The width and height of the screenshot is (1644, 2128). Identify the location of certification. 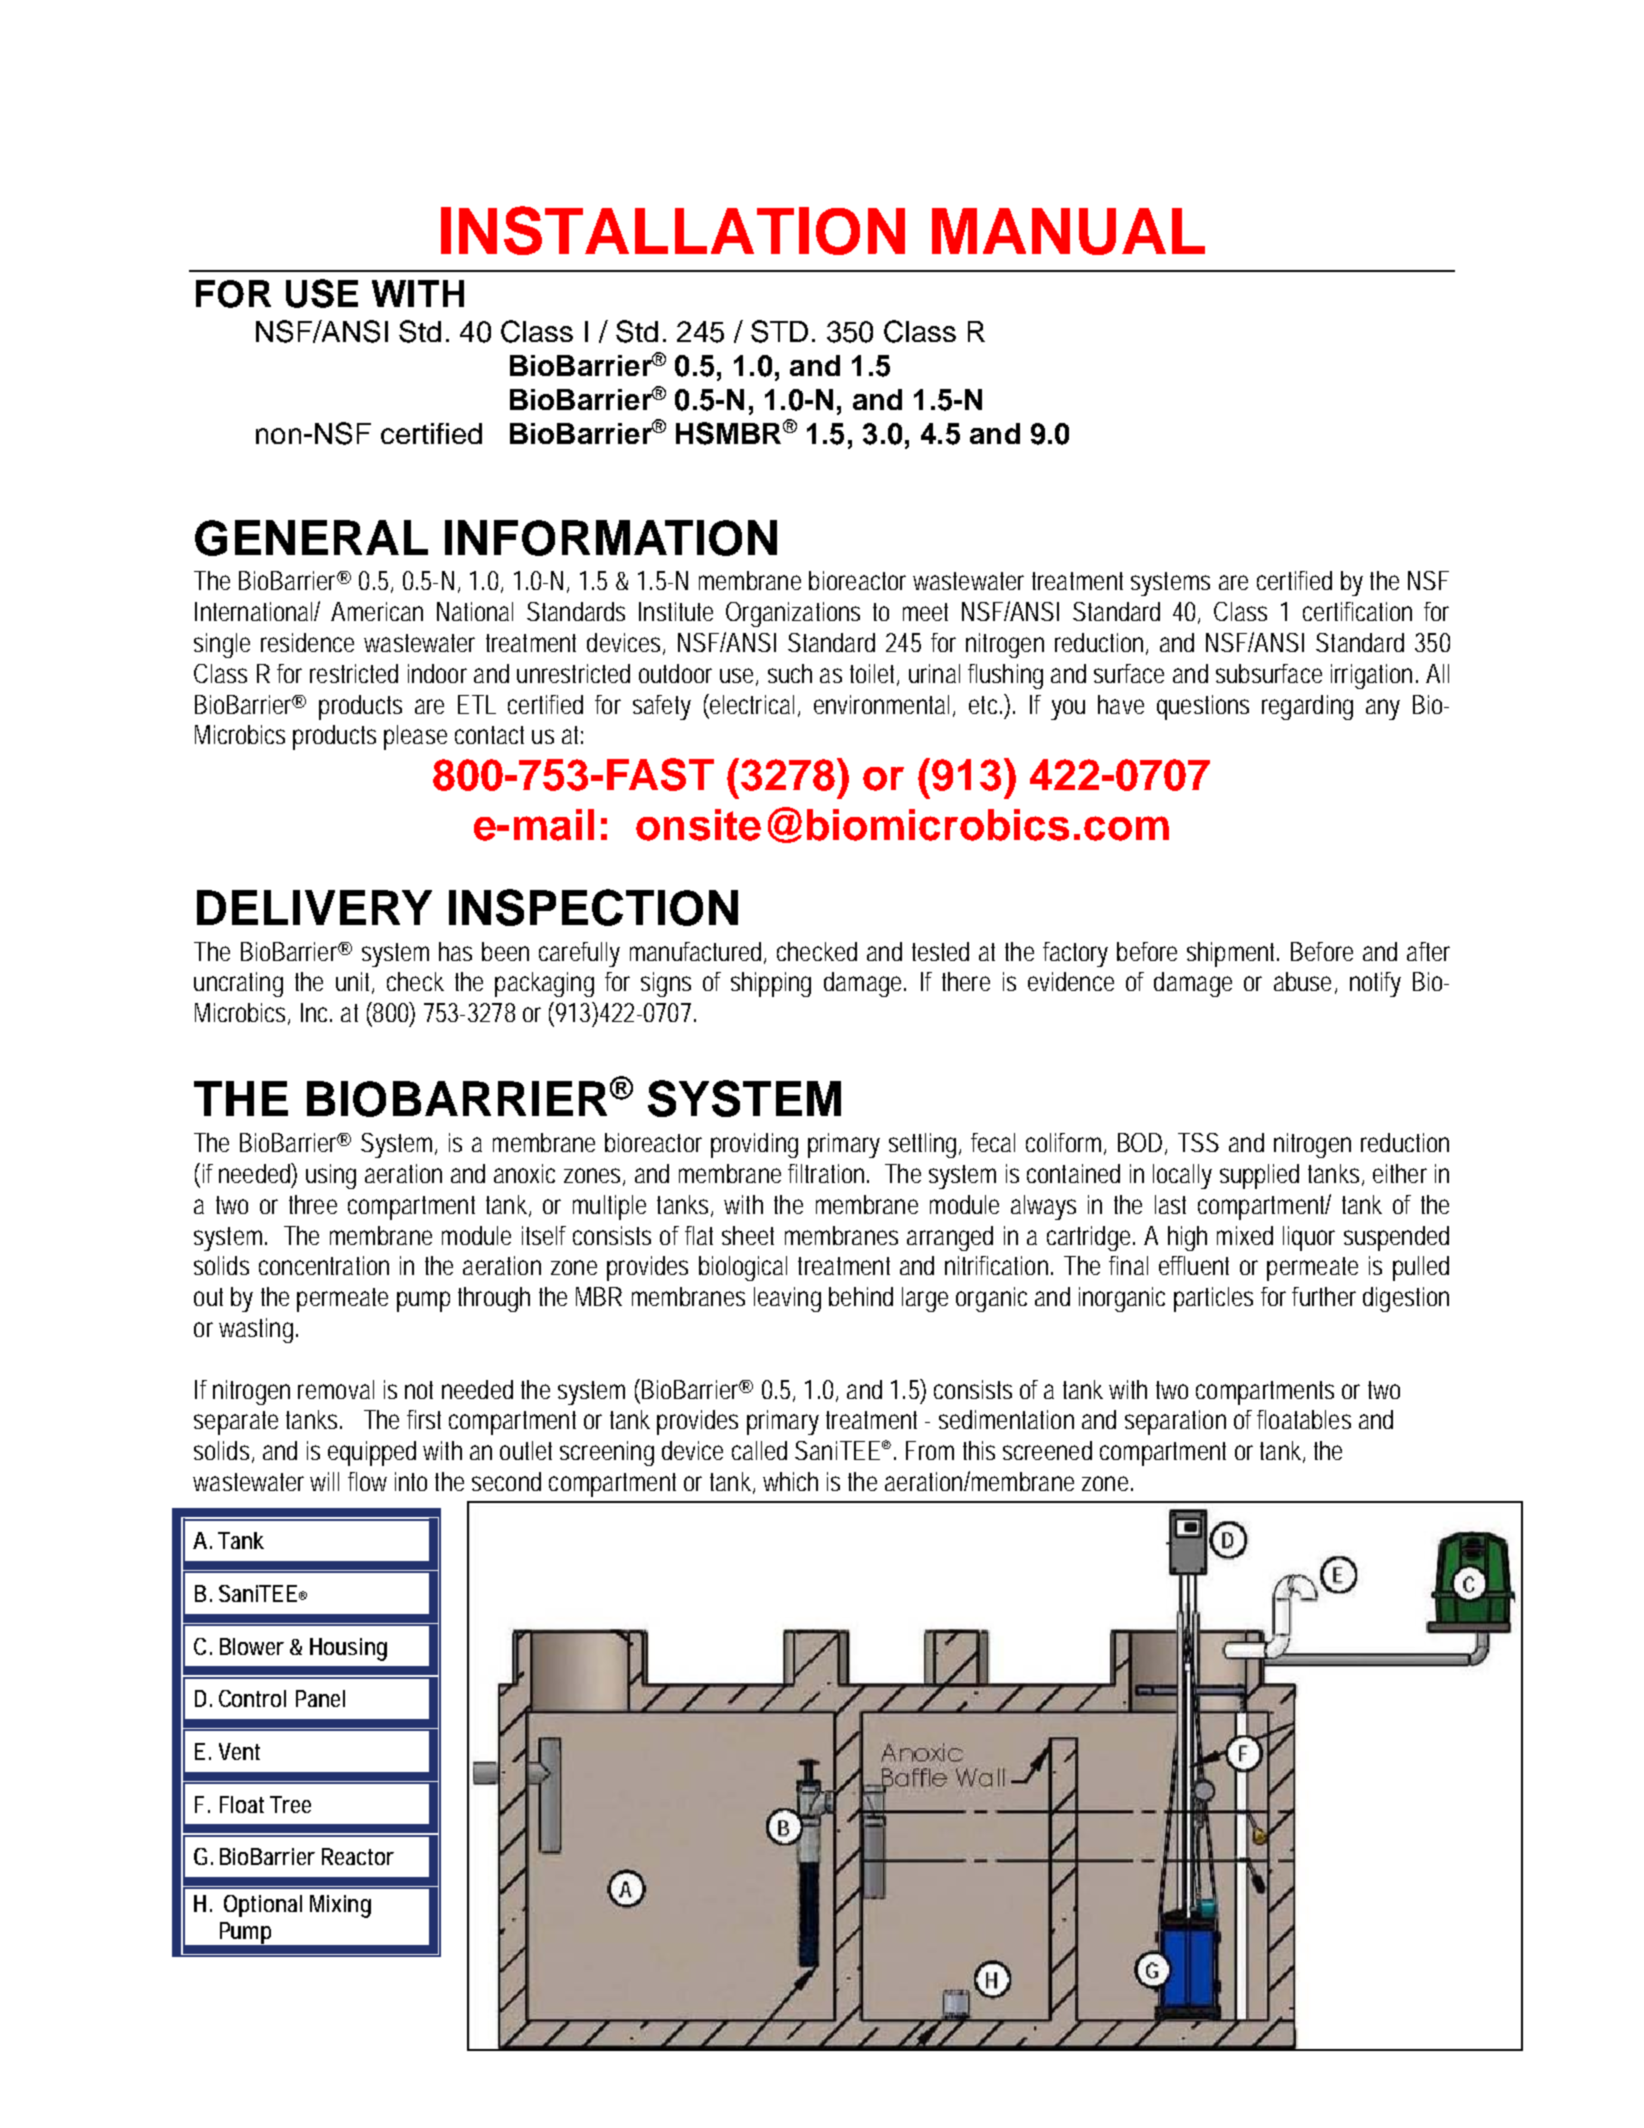
(1357, 611).
